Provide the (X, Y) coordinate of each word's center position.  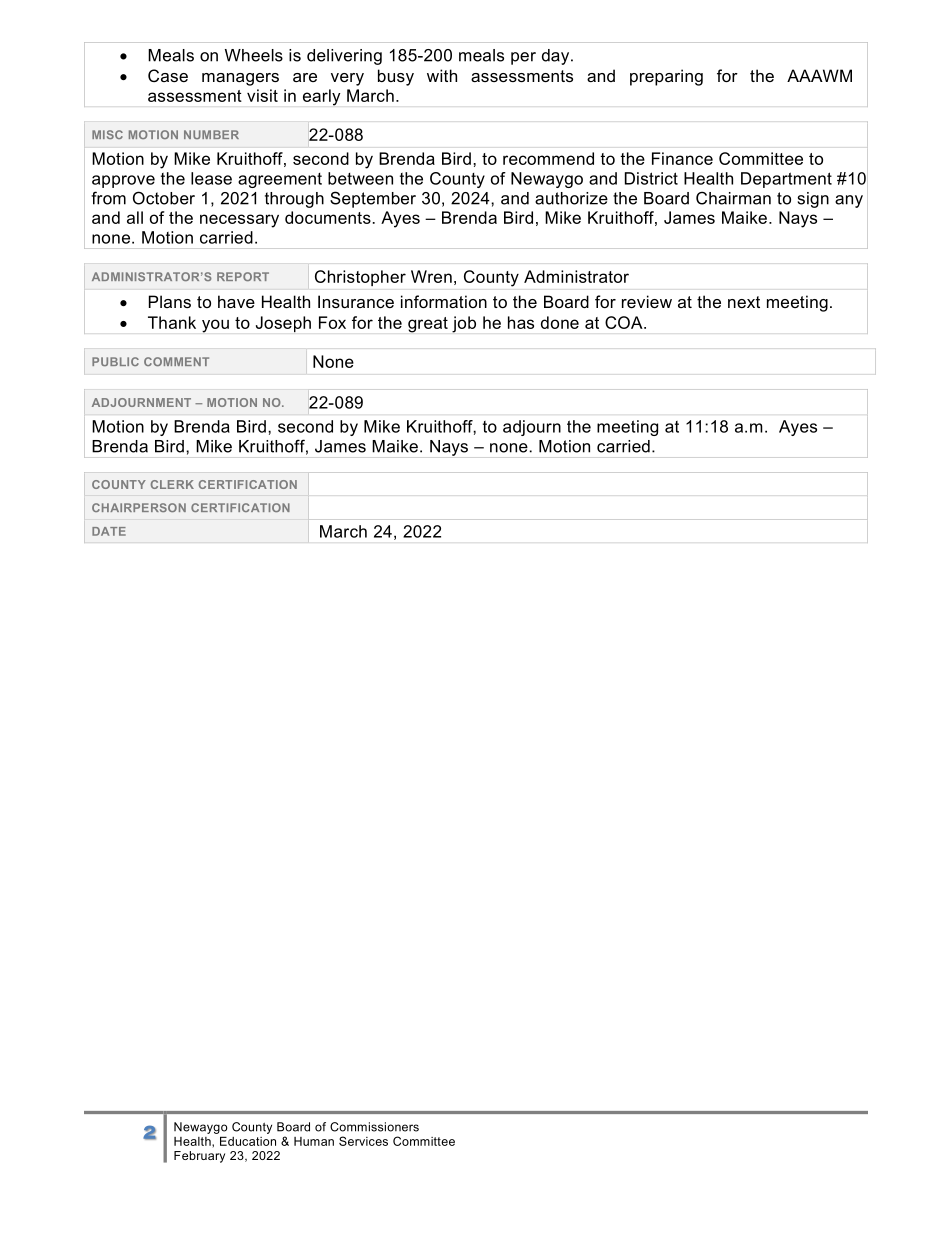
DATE (109, 531)
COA (625, 322)
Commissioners (374, 1127)
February (199, 1157)
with (442, 75)
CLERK (172, 484)
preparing (666, 77)
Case (168, 75)
